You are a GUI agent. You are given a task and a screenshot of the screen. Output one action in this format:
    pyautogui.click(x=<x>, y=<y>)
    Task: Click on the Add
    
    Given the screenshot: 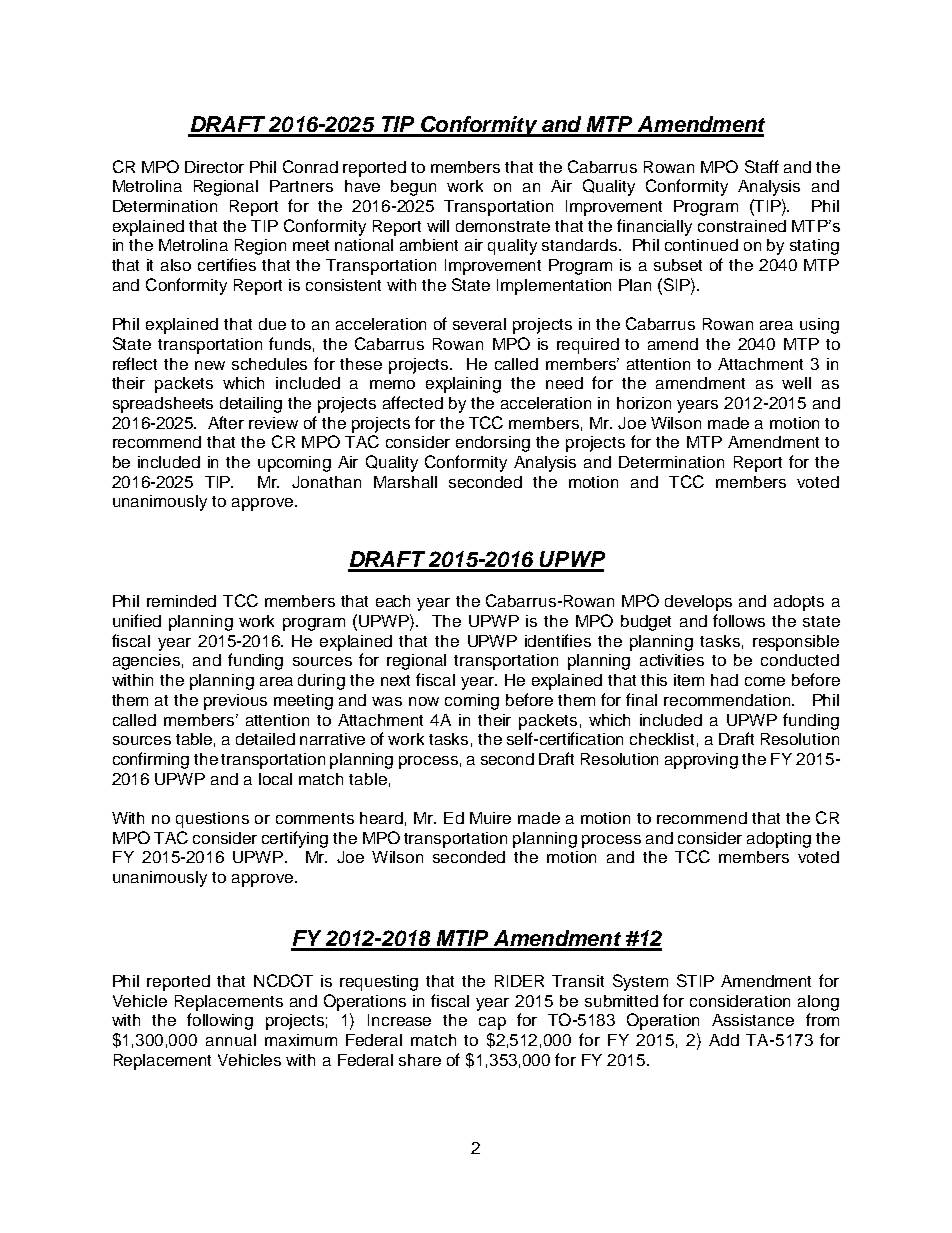 What is the action you would take?
    pyautogui.click(x=724, y=1040)
